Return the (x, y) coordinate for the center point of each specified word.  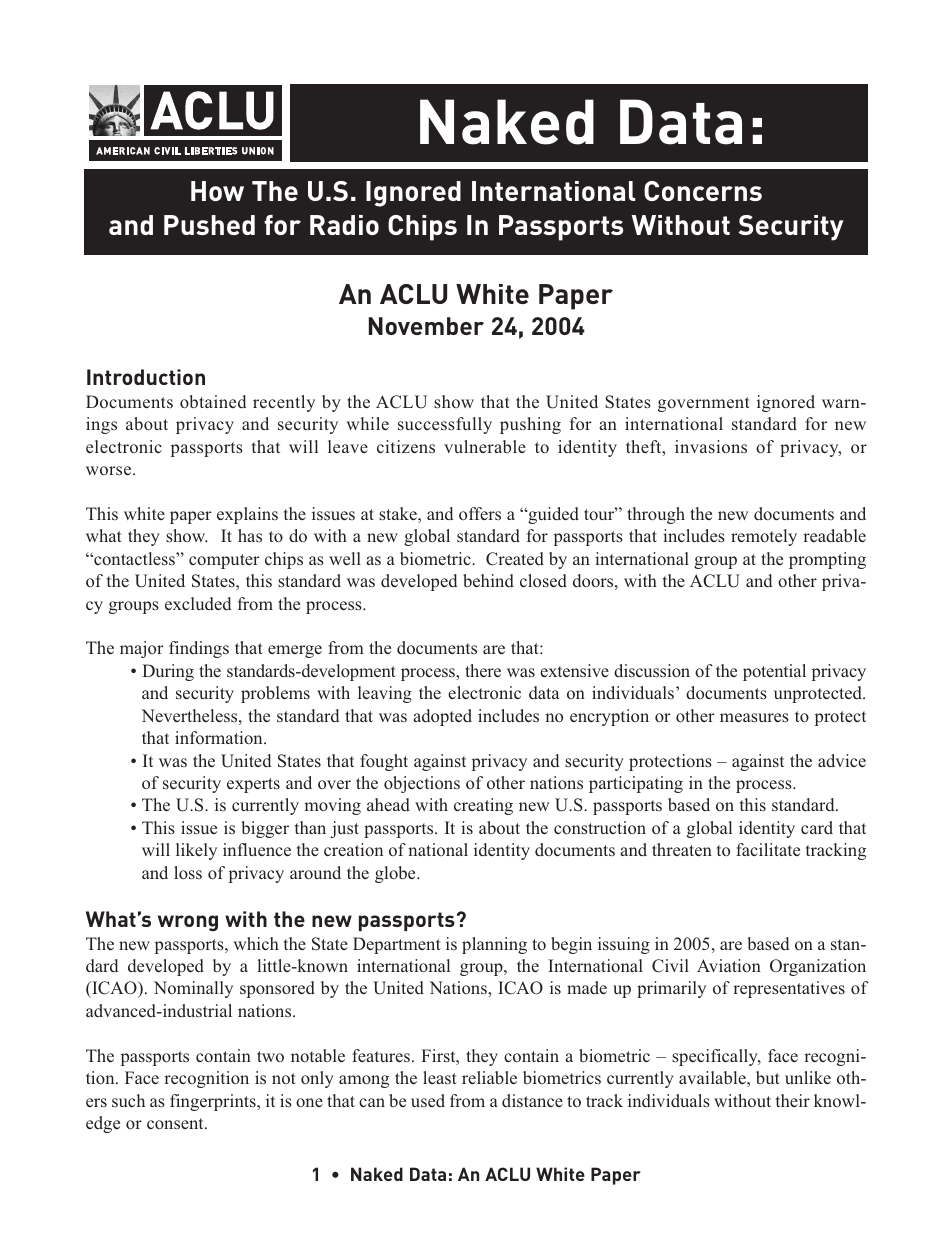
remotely (764, 537)
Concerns (703, 191)
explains (247, 515)
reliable (489, 1077)
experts (253, 785)
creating (483, 806)
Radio (344, 225)
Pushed (209, 225)
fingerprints (214, 1102)
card (817, 827)
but (768, 1077)
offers (480, 514)
